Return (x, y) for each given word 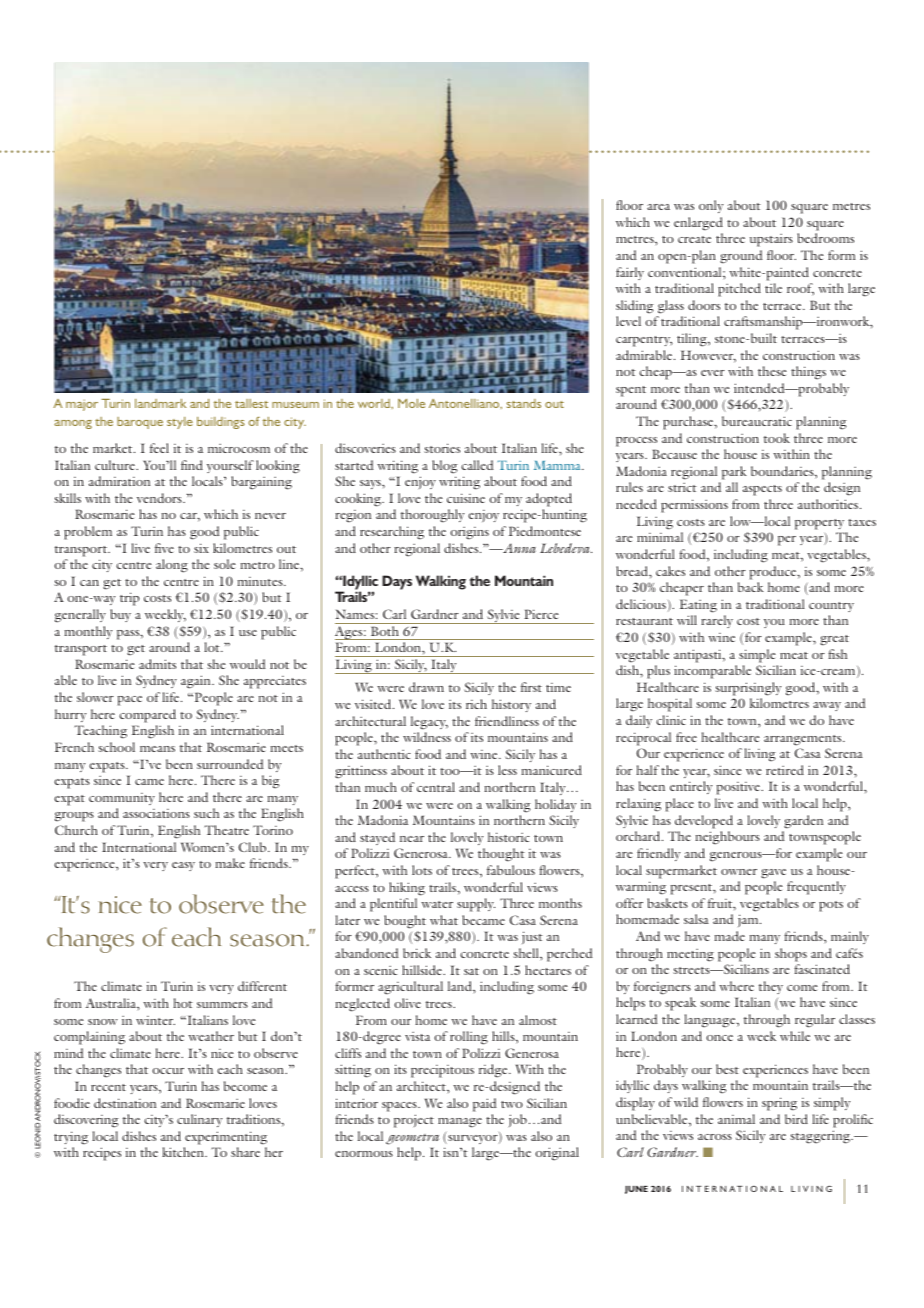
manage (460, 1123)
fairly (630, 273)
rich (476, 704)
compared (147, 716)
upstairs (771, 240)
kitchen (184, 1152)
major (82, 405)
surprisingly (748, 689)
